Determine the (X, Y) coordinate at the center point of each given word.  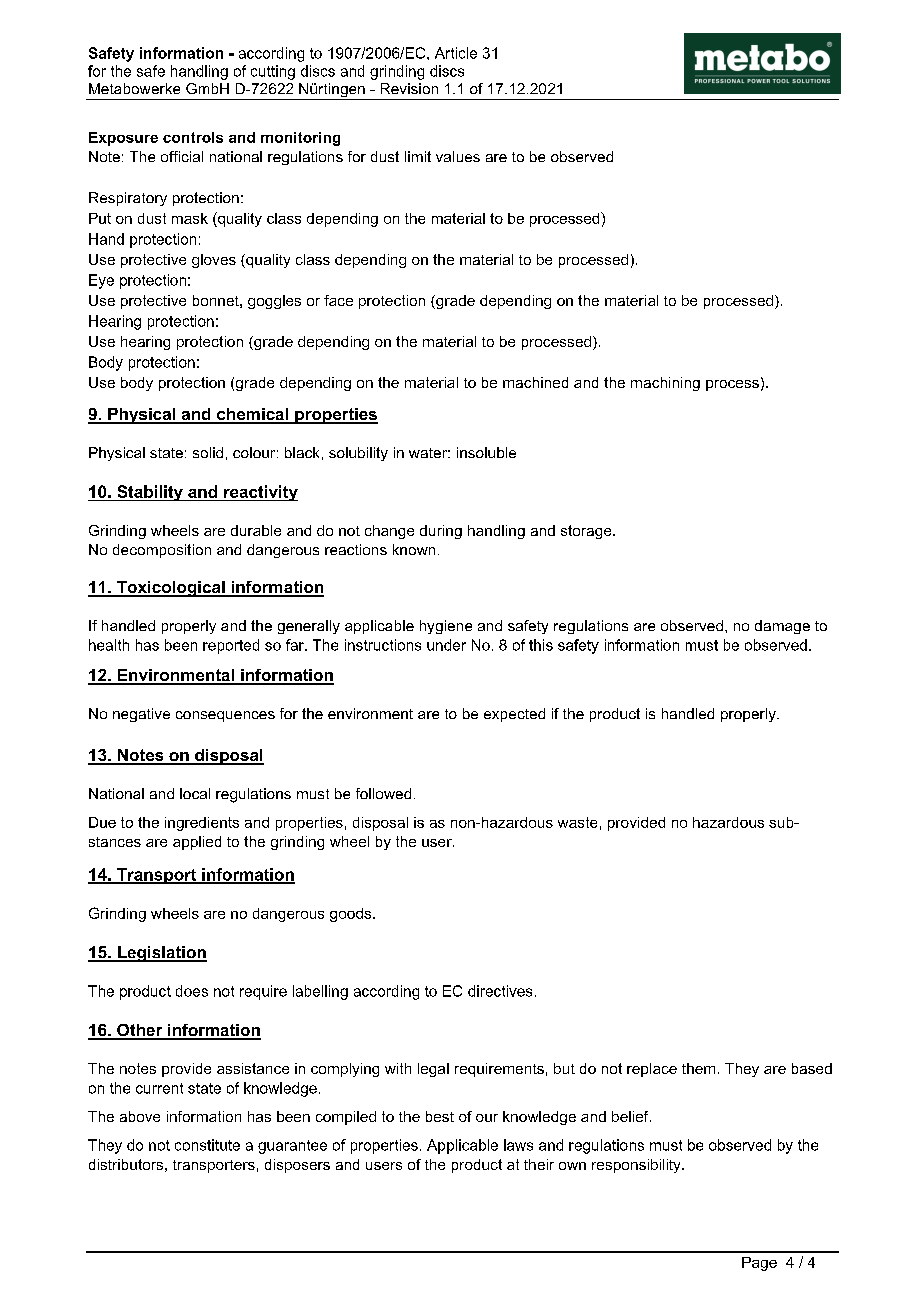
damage (782, 627)
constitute (207, 1145)
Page (759, 1264)
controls (193, 137)
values (458, 156)
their (539, 1164)
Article (456, 53)
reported (231, 646)
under (446, 645)
